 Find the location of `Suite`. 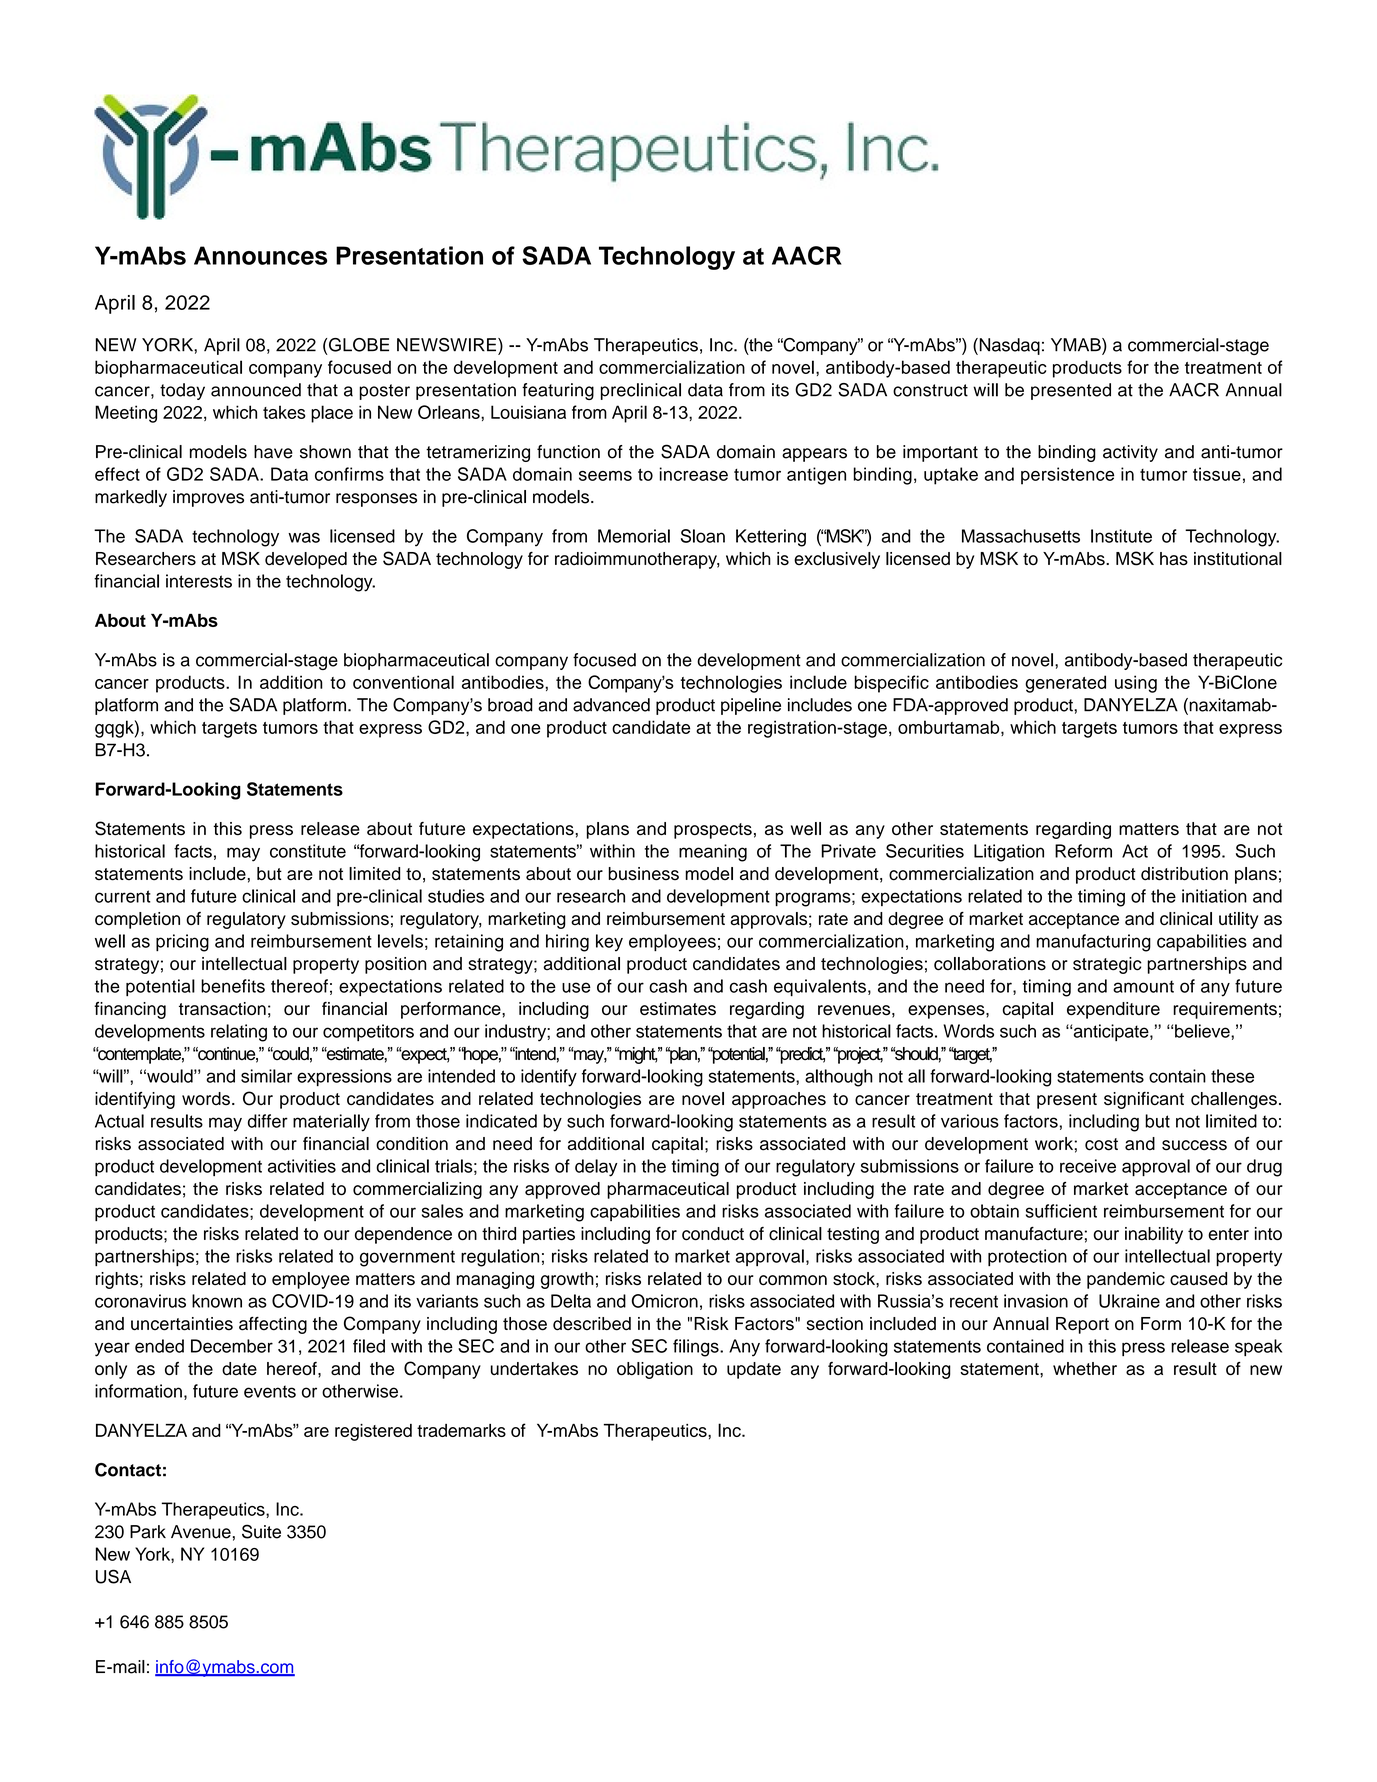

Suite is located at coordinates (261, 1531).
